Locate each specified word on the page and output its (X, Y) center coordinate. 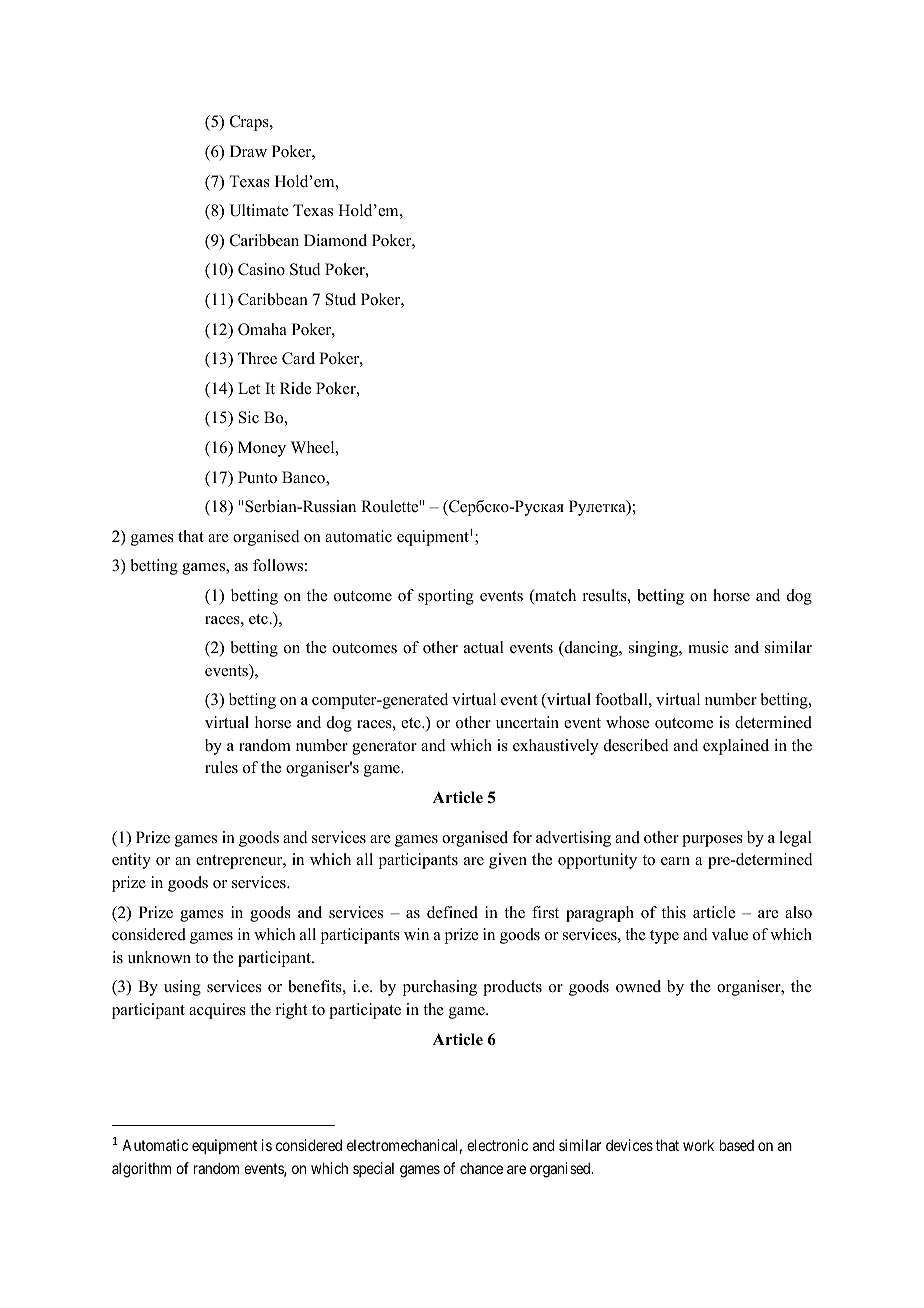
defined (452, 912)
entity (131, 861)
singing (654, 649)
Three (257, 358)
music (708, 647)
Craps (250, 123)
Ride (295, 388)
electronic (497, 1145)
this (674, 912)
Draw (248, 151)
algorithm (141, 1170)
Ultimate (259, 210)
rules (221, 767)
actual (484, 647)
